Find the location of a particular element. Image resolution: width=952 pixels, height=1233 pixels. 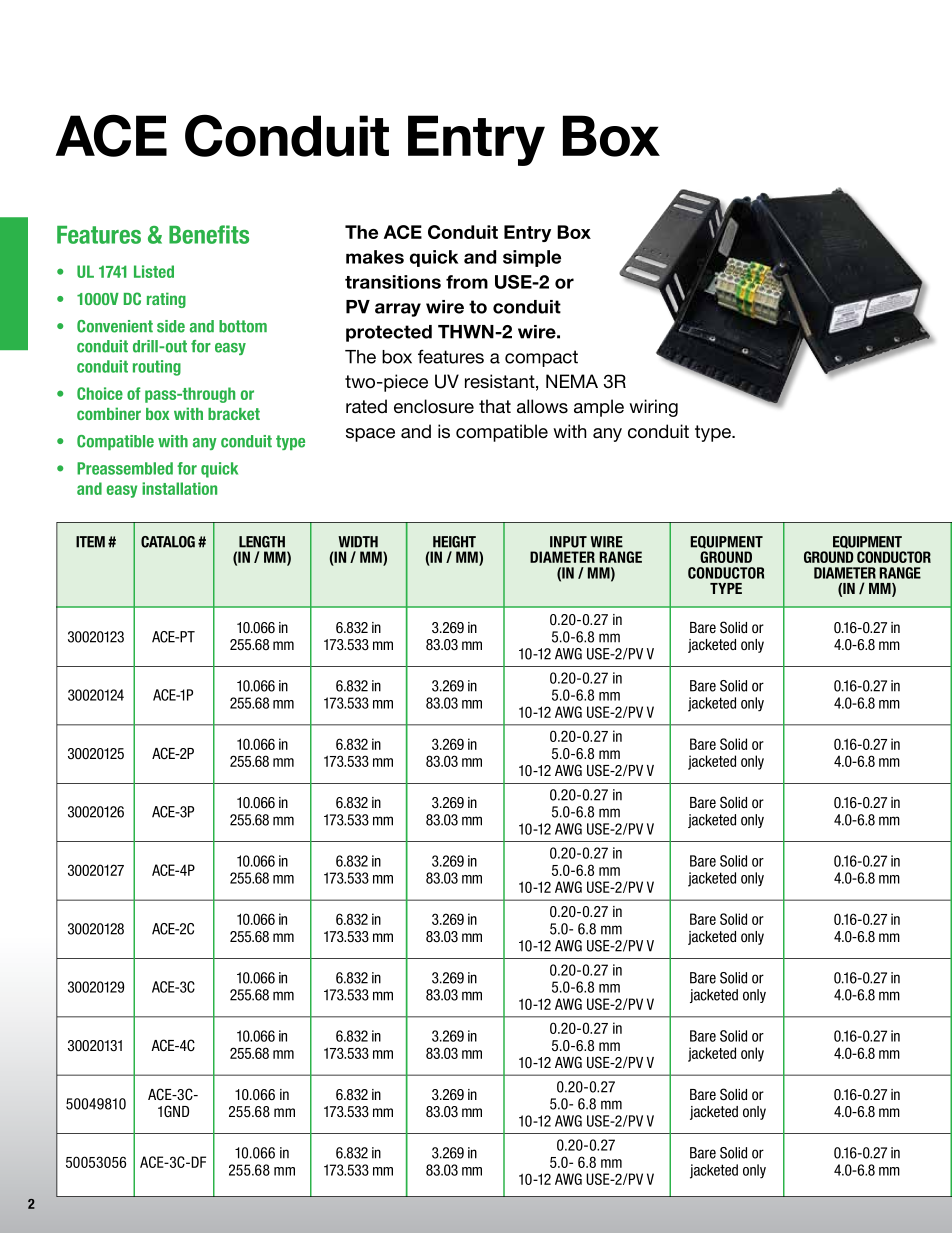

ample is located at coordinates (599, 408).
